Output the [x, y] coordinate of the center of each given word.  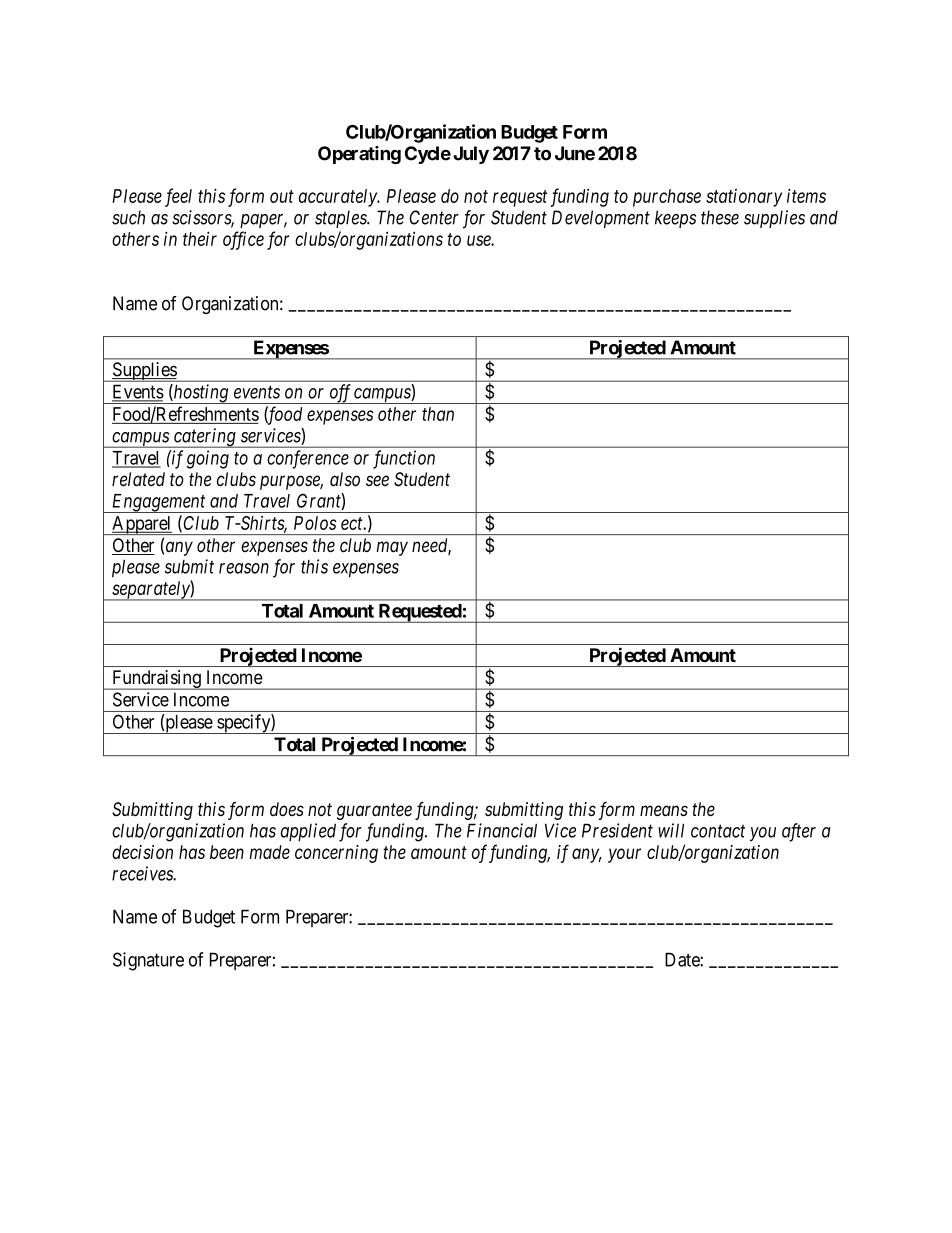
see [377, 480]
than [438, 414]
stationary [744, 198]
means [664, 810]
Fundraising [156, 680]
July [471, 155]
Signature [148, 961]
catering [205, 438]
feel [178, 197]
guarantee [374, 811]
